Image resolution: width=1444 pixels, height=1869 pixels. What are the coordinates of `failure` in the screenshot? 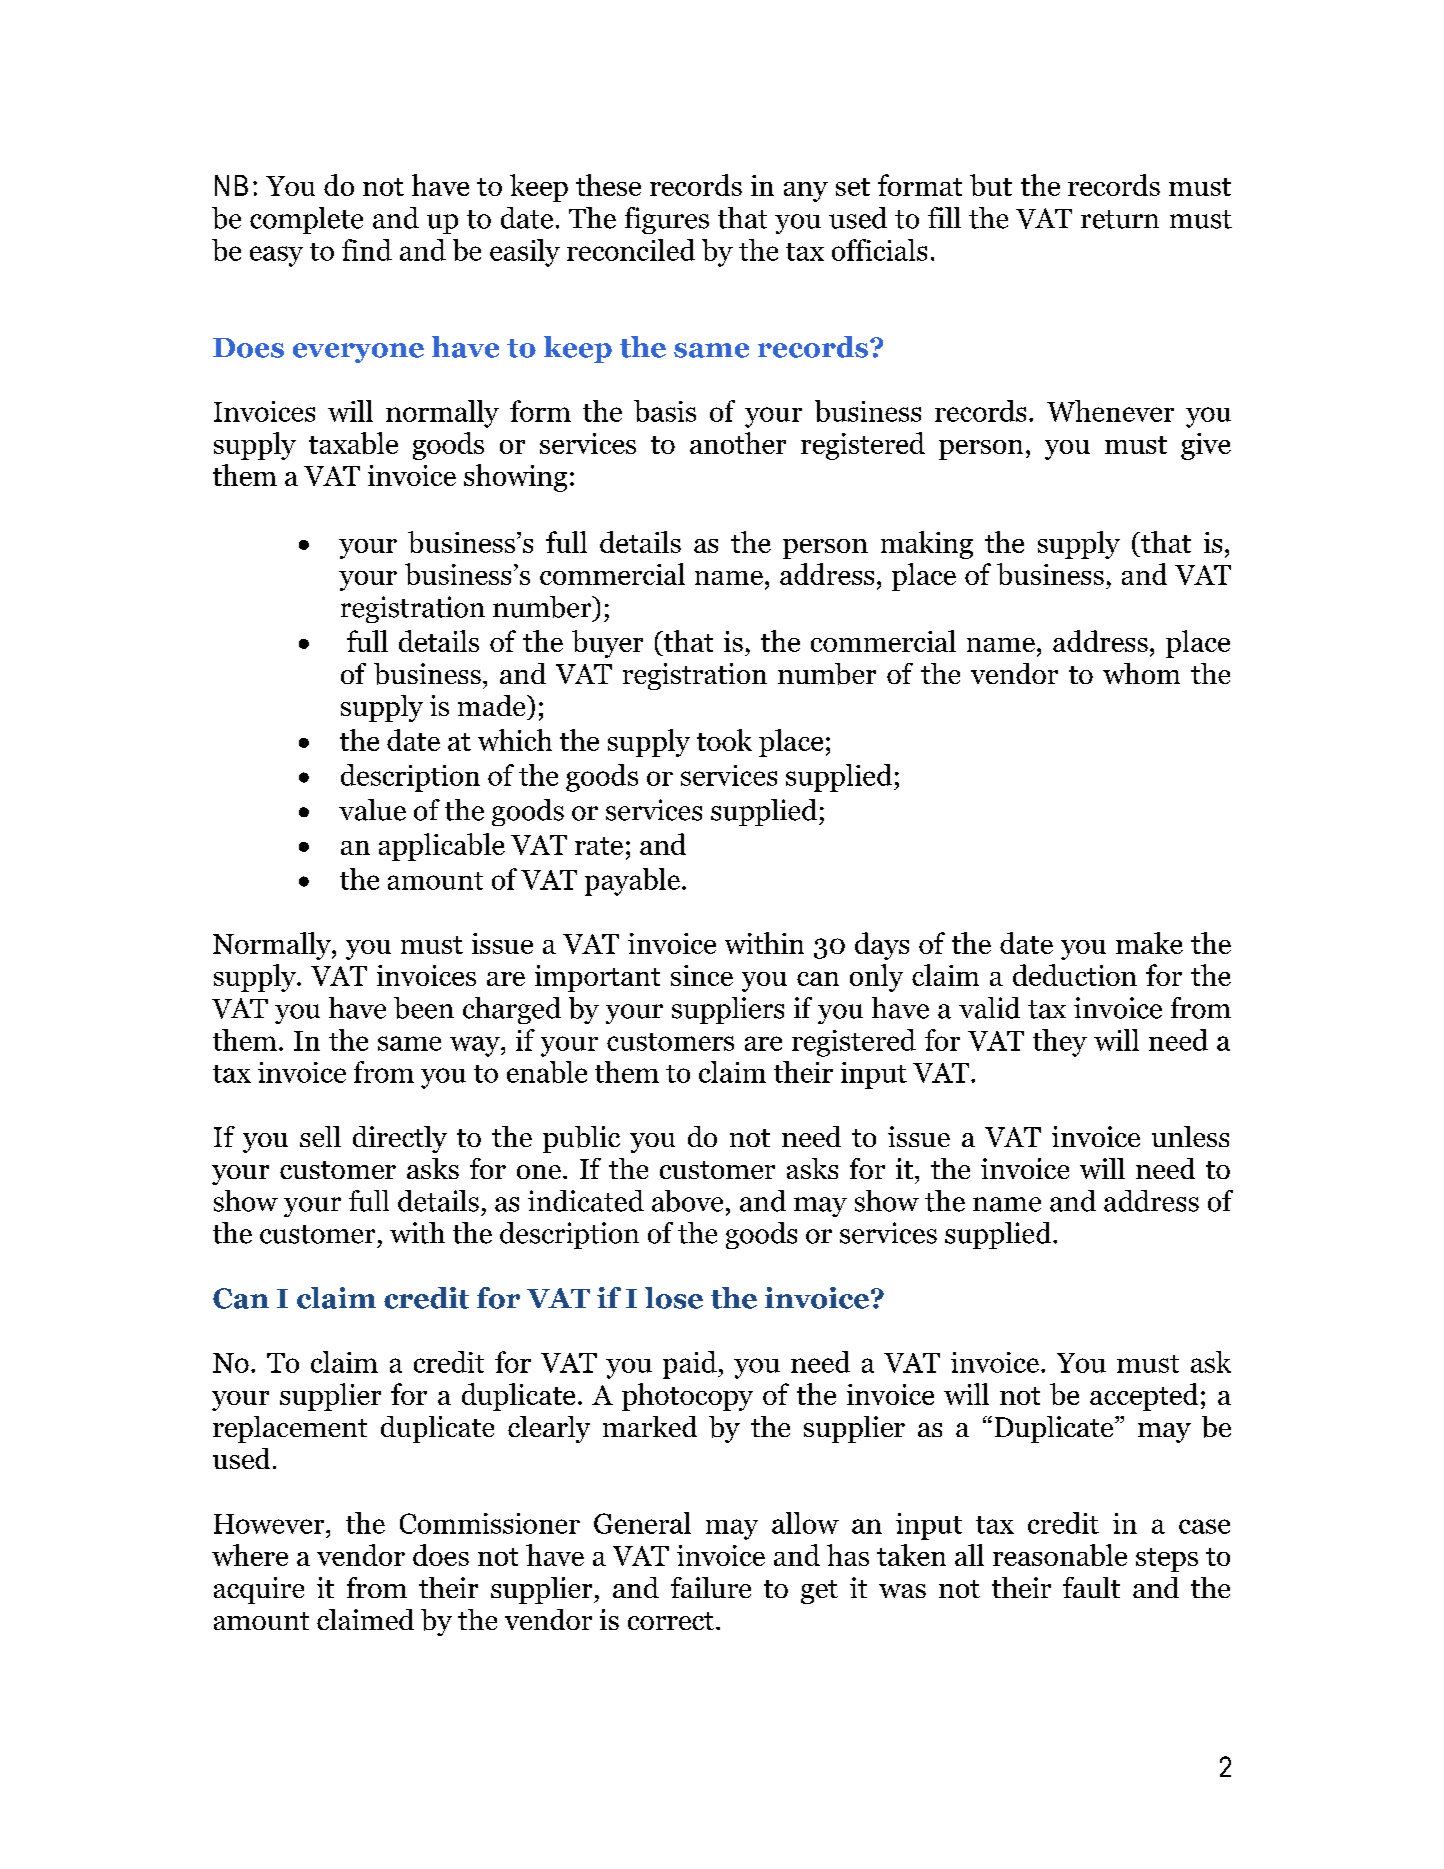 It's located at (711, 1587).
